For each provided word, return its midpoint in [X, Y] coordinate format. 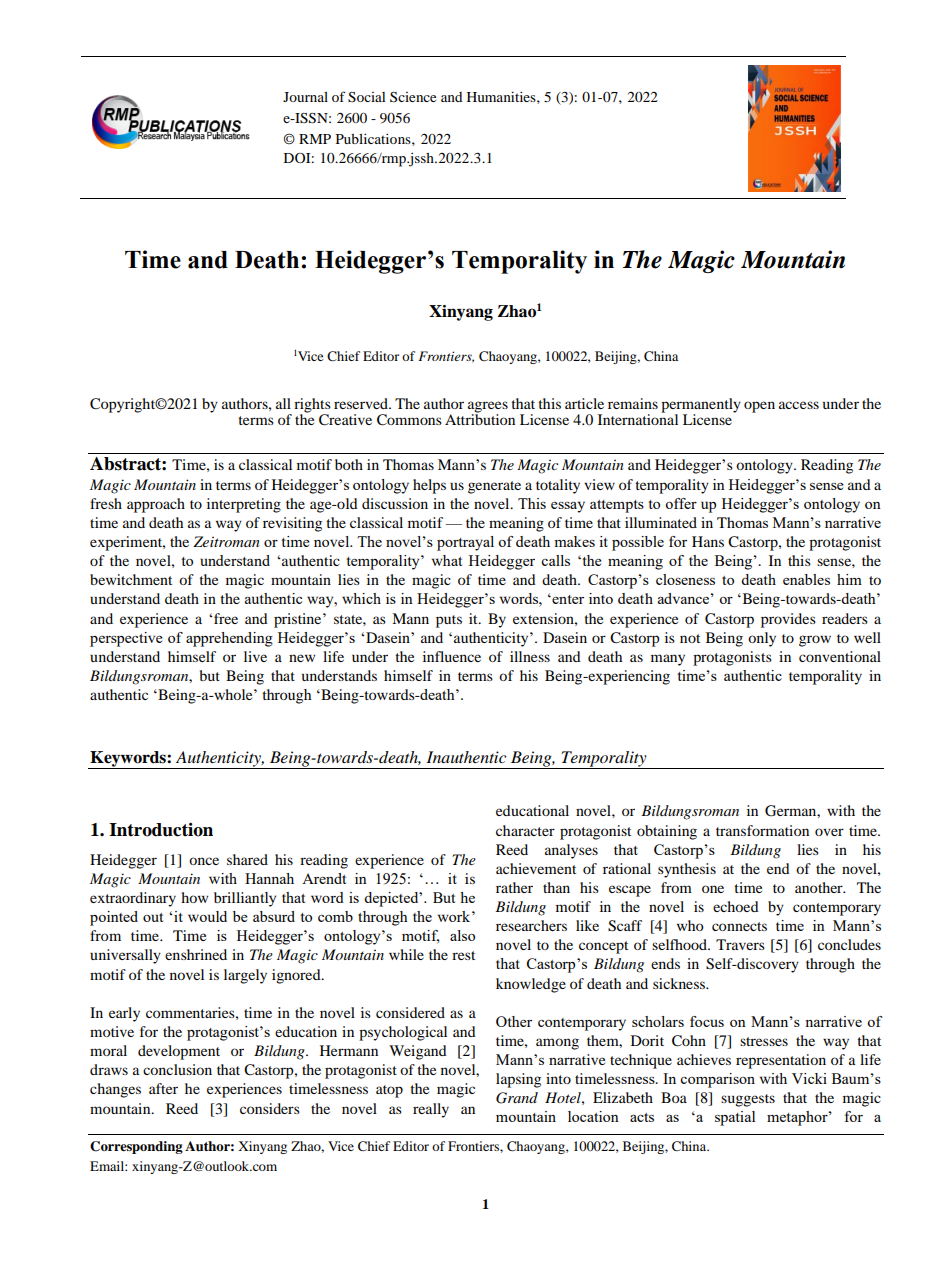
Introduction [161, 830]
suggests [748, 1100]
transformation [762, 830]
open [759, 407]
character [525, 830]
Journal [305, 97]
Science [413, 97]
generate [494, 487]
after [163, 1088]
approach [156, 505]
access [799, 405]
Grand [517, 1098]
